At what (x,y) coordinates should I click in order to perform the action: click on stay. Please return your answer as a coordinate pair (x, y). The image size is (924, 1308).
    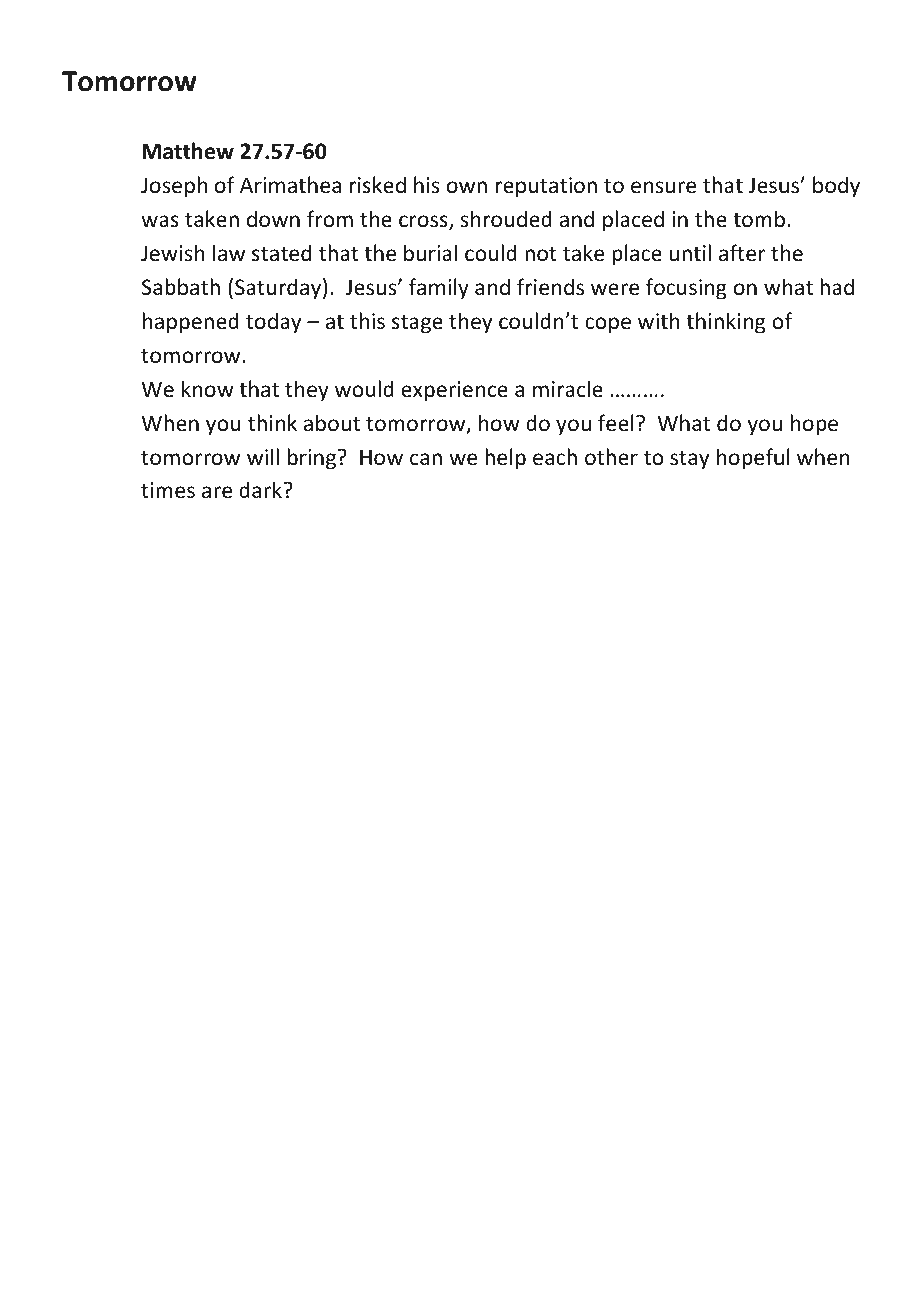
    Looking at the image, I should click on (689, 460).
